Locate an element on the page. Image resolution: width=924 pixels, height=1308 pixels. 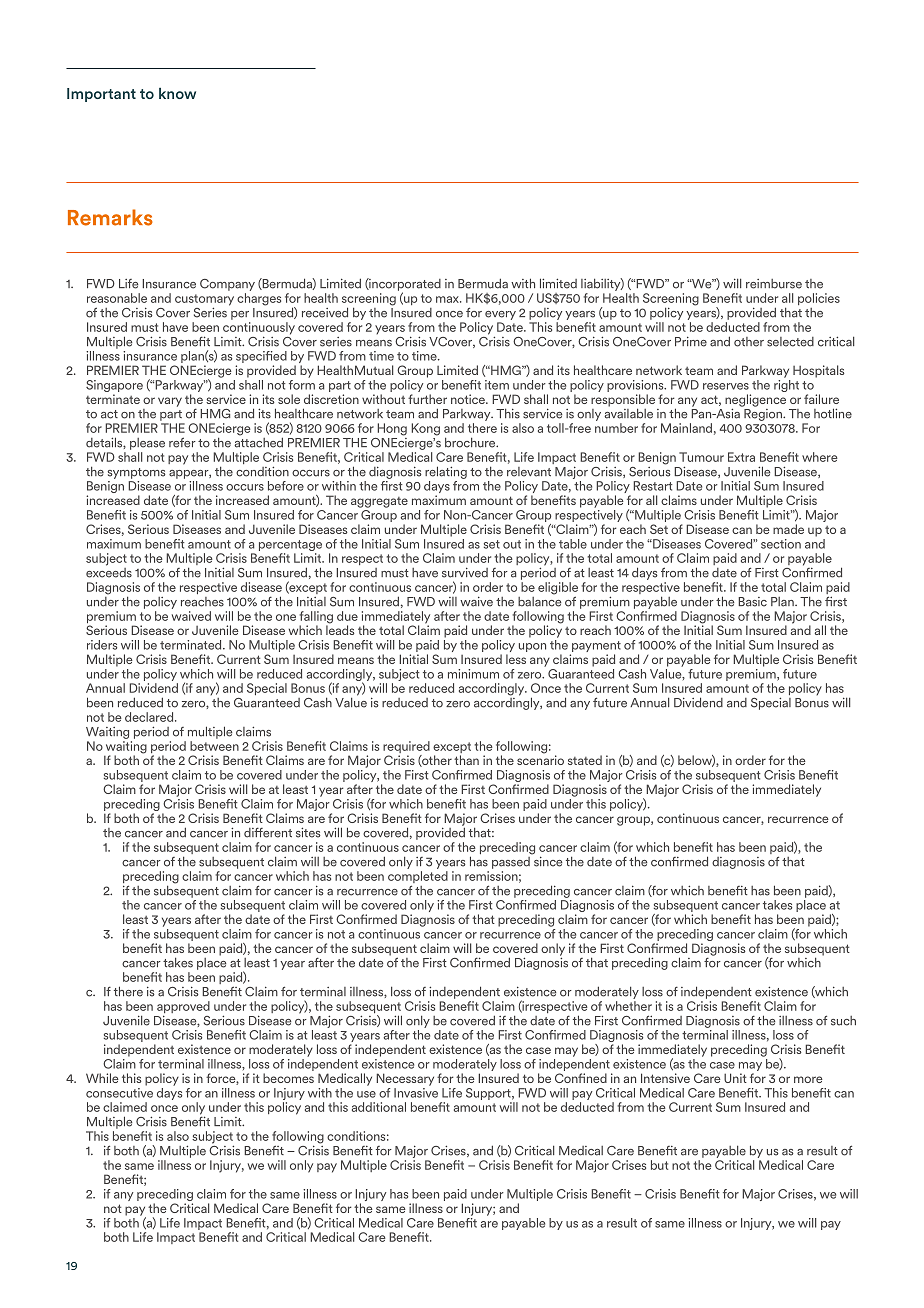
item is located at coordinates (497, 385).
